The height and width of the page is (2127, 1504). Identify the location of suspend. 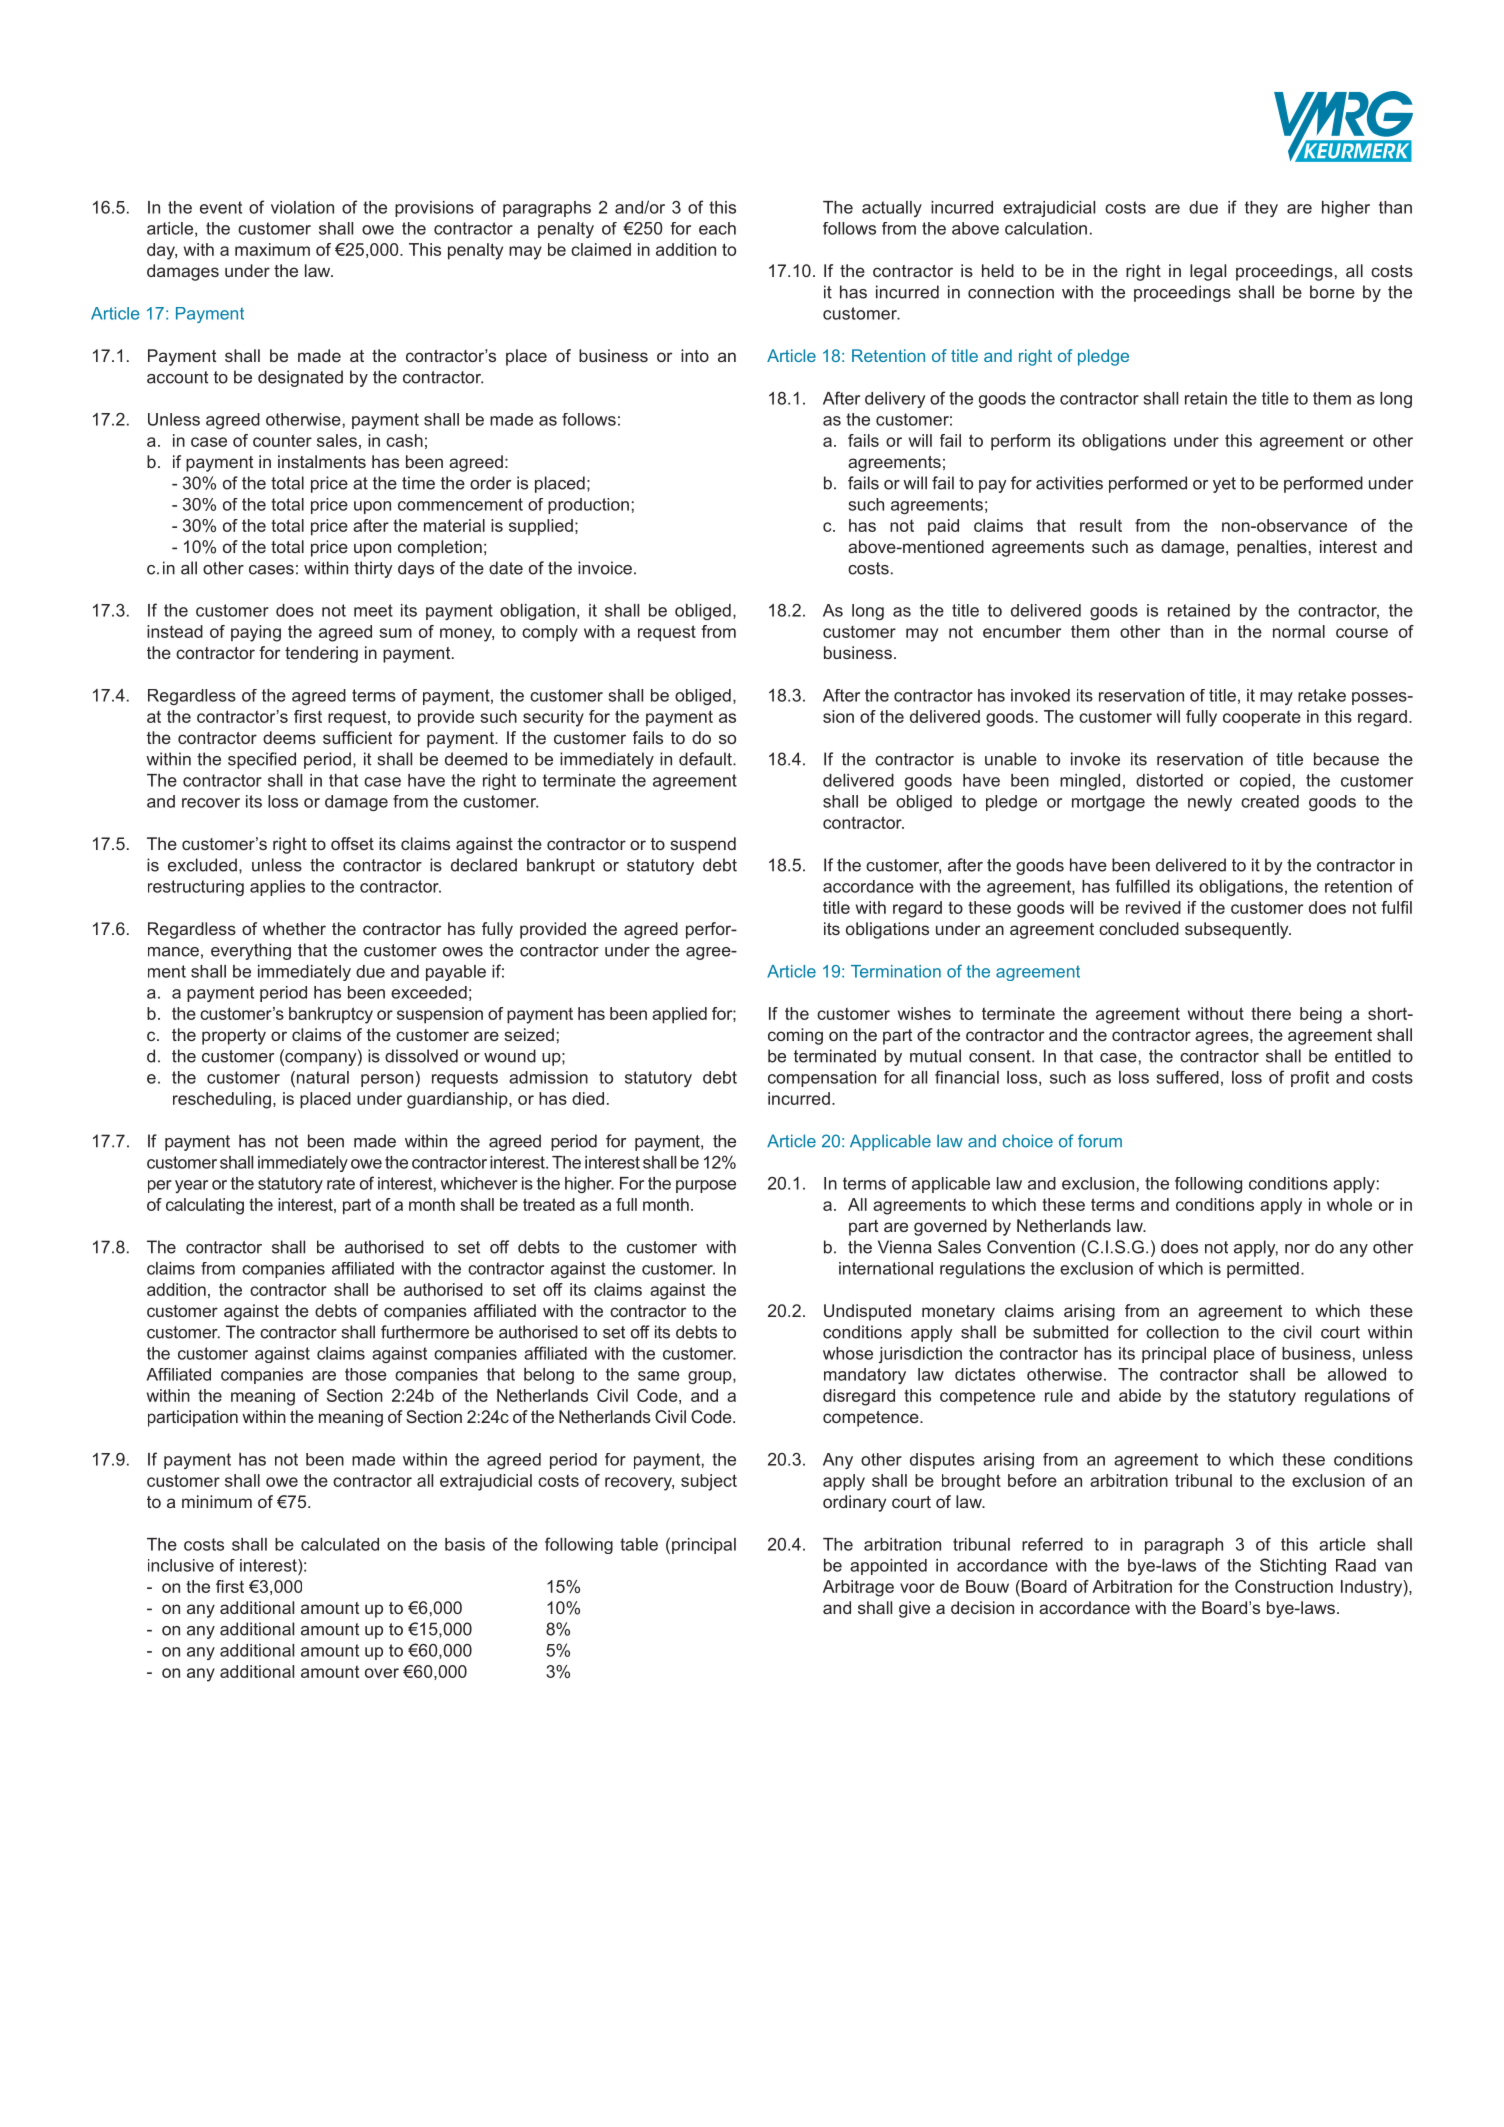
(703, 845).
